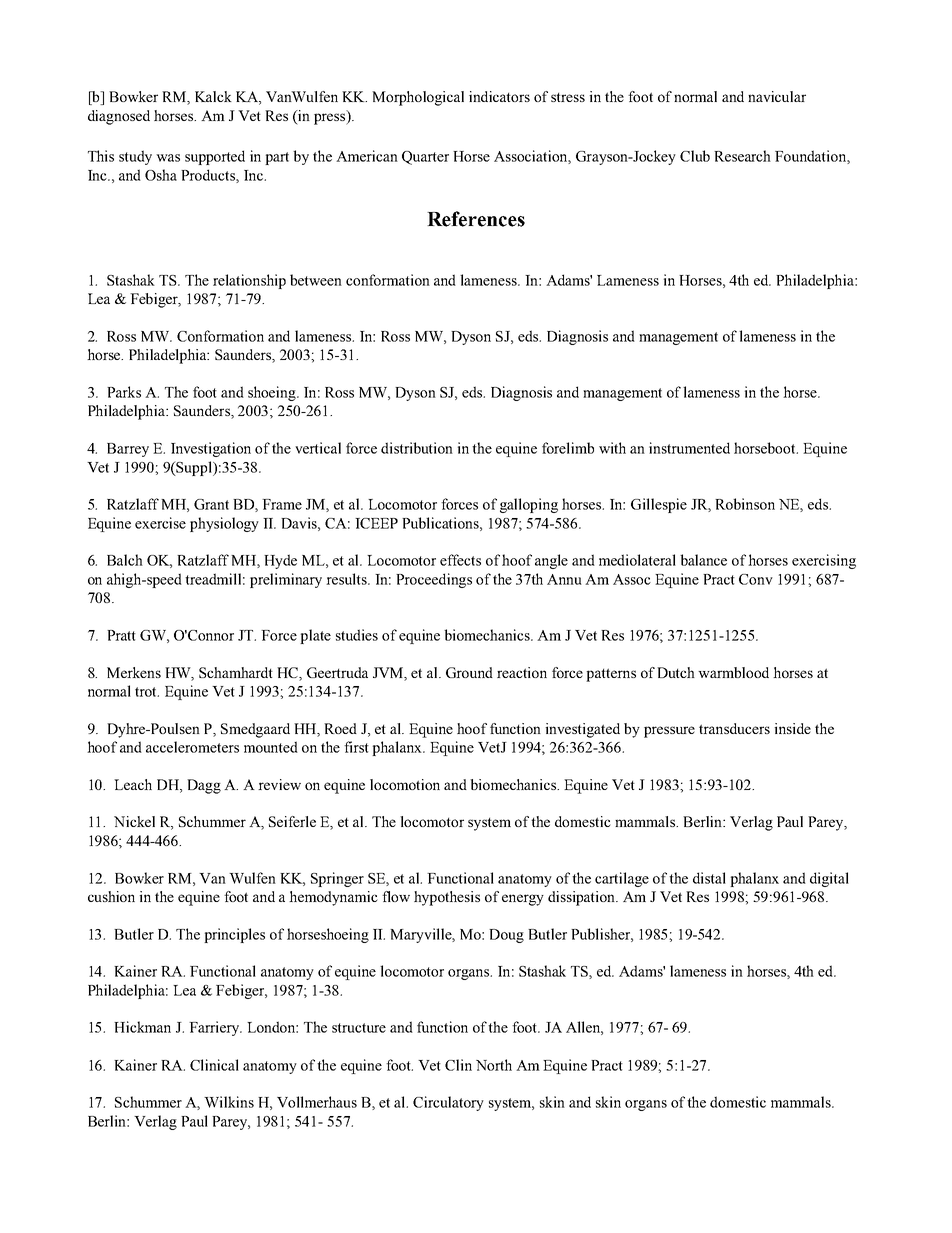 The image size is (952, 1233). What do you see at coordinates (168, 158) in the screenshot?
I see `was` at bounding box center [168, 158].
